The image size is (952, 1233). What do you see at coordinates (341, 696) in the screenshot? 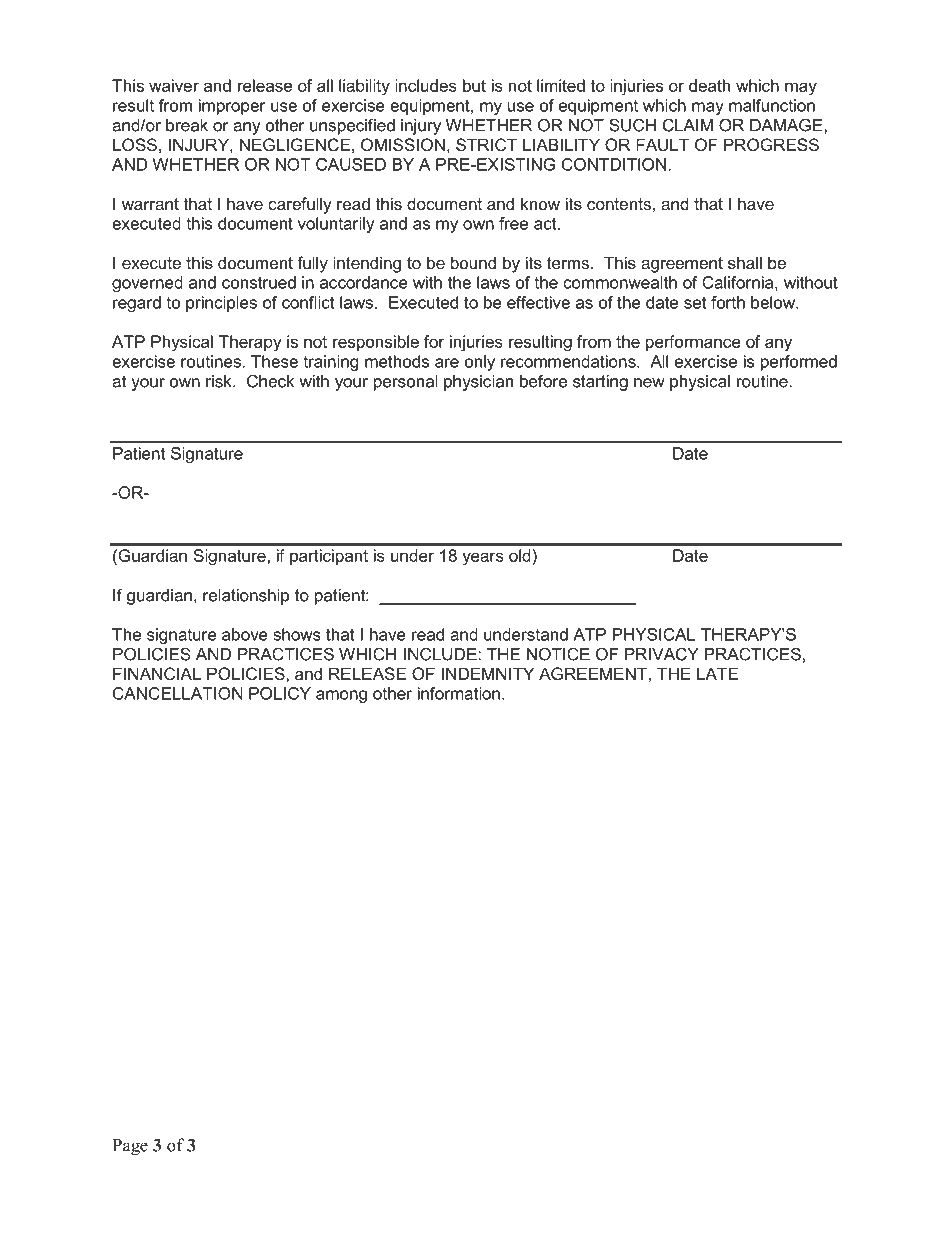
I see `among` at bounding box center [341, 696].
